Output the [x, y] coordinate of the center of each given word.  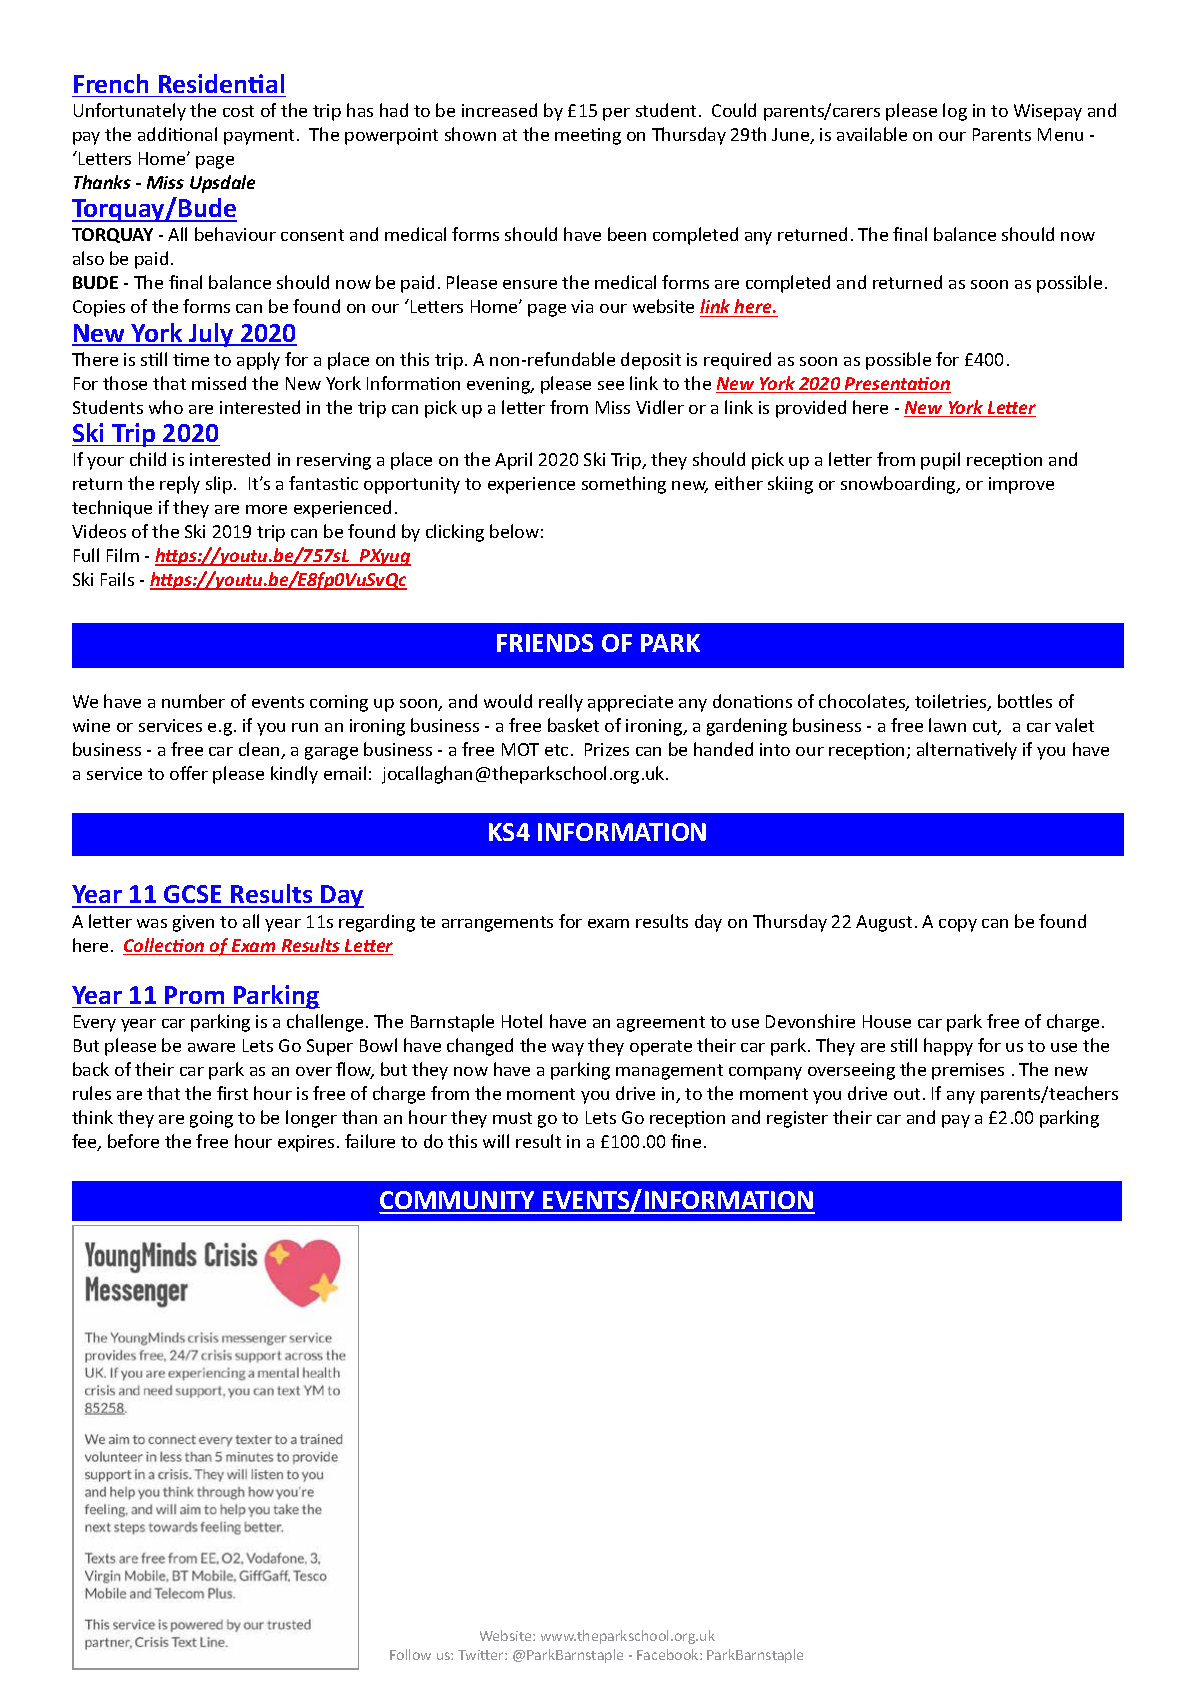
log [955, 112]
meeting [588, 136]
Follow [410, 1654]
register [797, 1119]
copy [958, 925]
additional [177, 134]
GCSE [193, 896]
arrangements [497, 924]
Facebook [669, 1654]
